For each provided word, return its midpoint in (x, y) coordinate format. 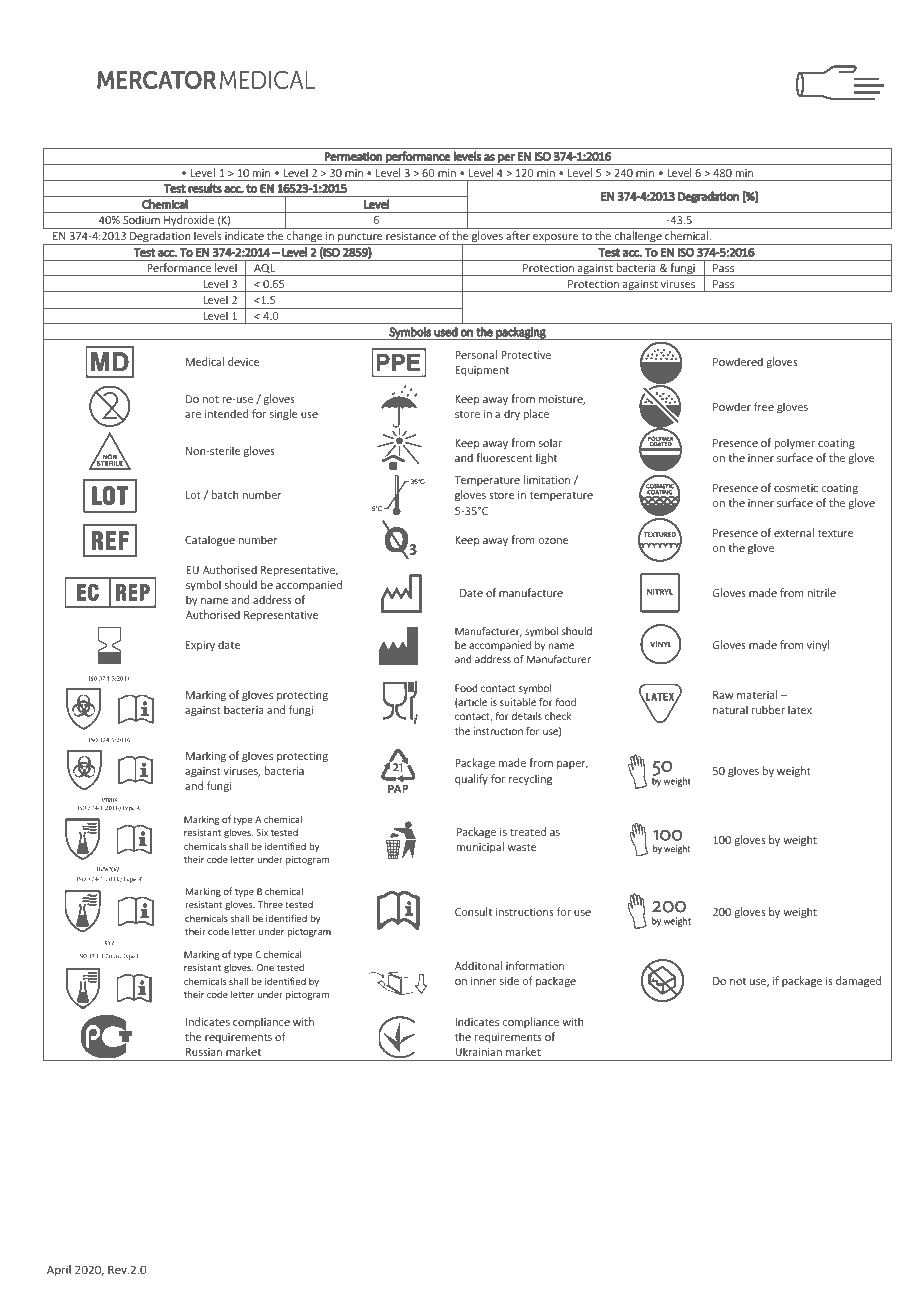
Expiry (200, 646)
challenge (638, 238)
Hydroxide (189, 222)
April (59, 1270)
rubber (768, 709)
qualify (471, 779)
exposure (556, 239)
